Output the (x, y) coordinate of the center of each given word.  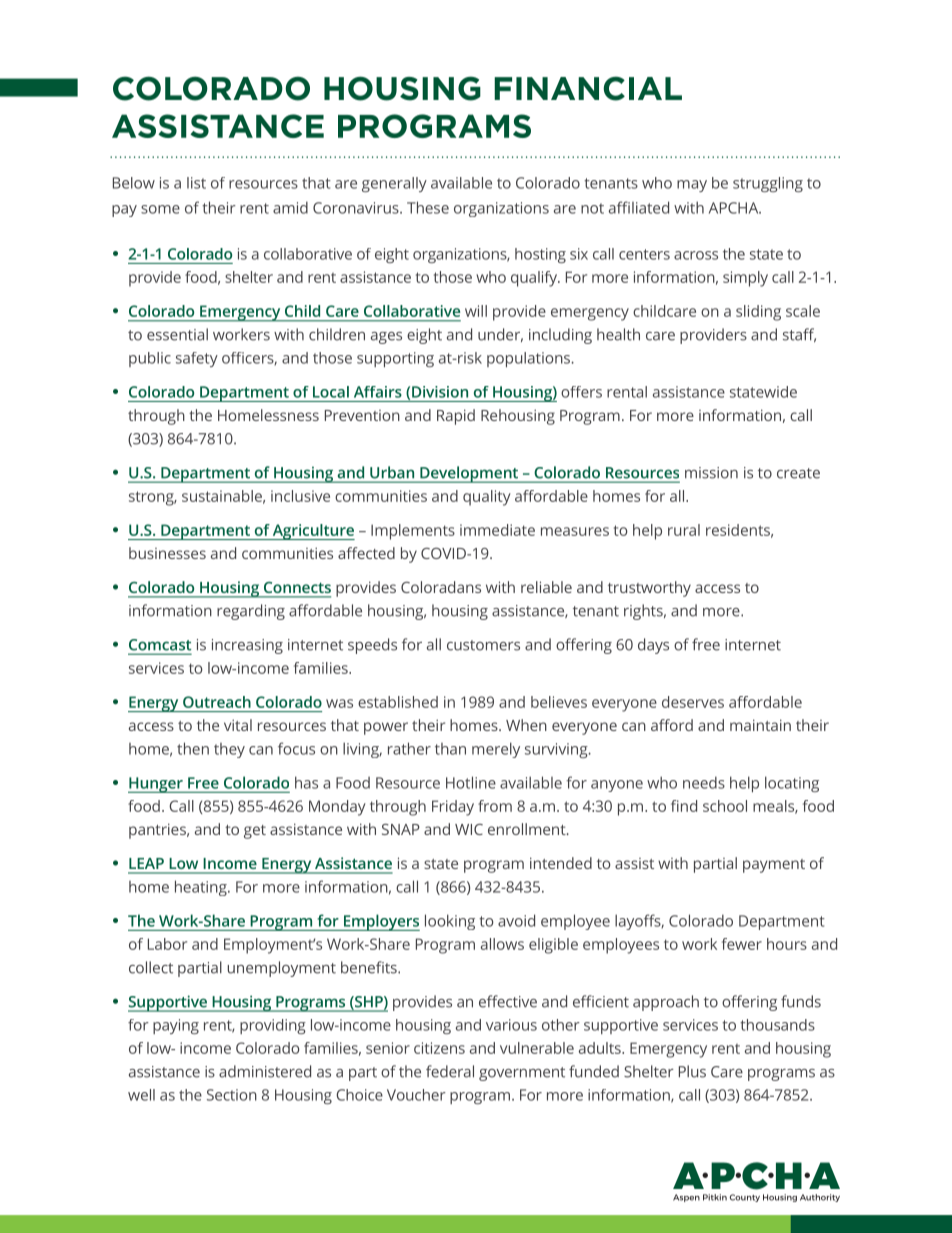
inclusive (300, 496)
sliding (758, 313)
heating (202, 888)
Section (232, 1095)
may (692, 186)
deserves (693, 702)
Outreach (217, 702)
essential (177, 334)
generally (394, 184)
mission (711, 473)
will (476, 311)
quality (487, 498)
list (196, 183)
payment (774, 866)
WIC (469, 829)
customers (483, 645)
